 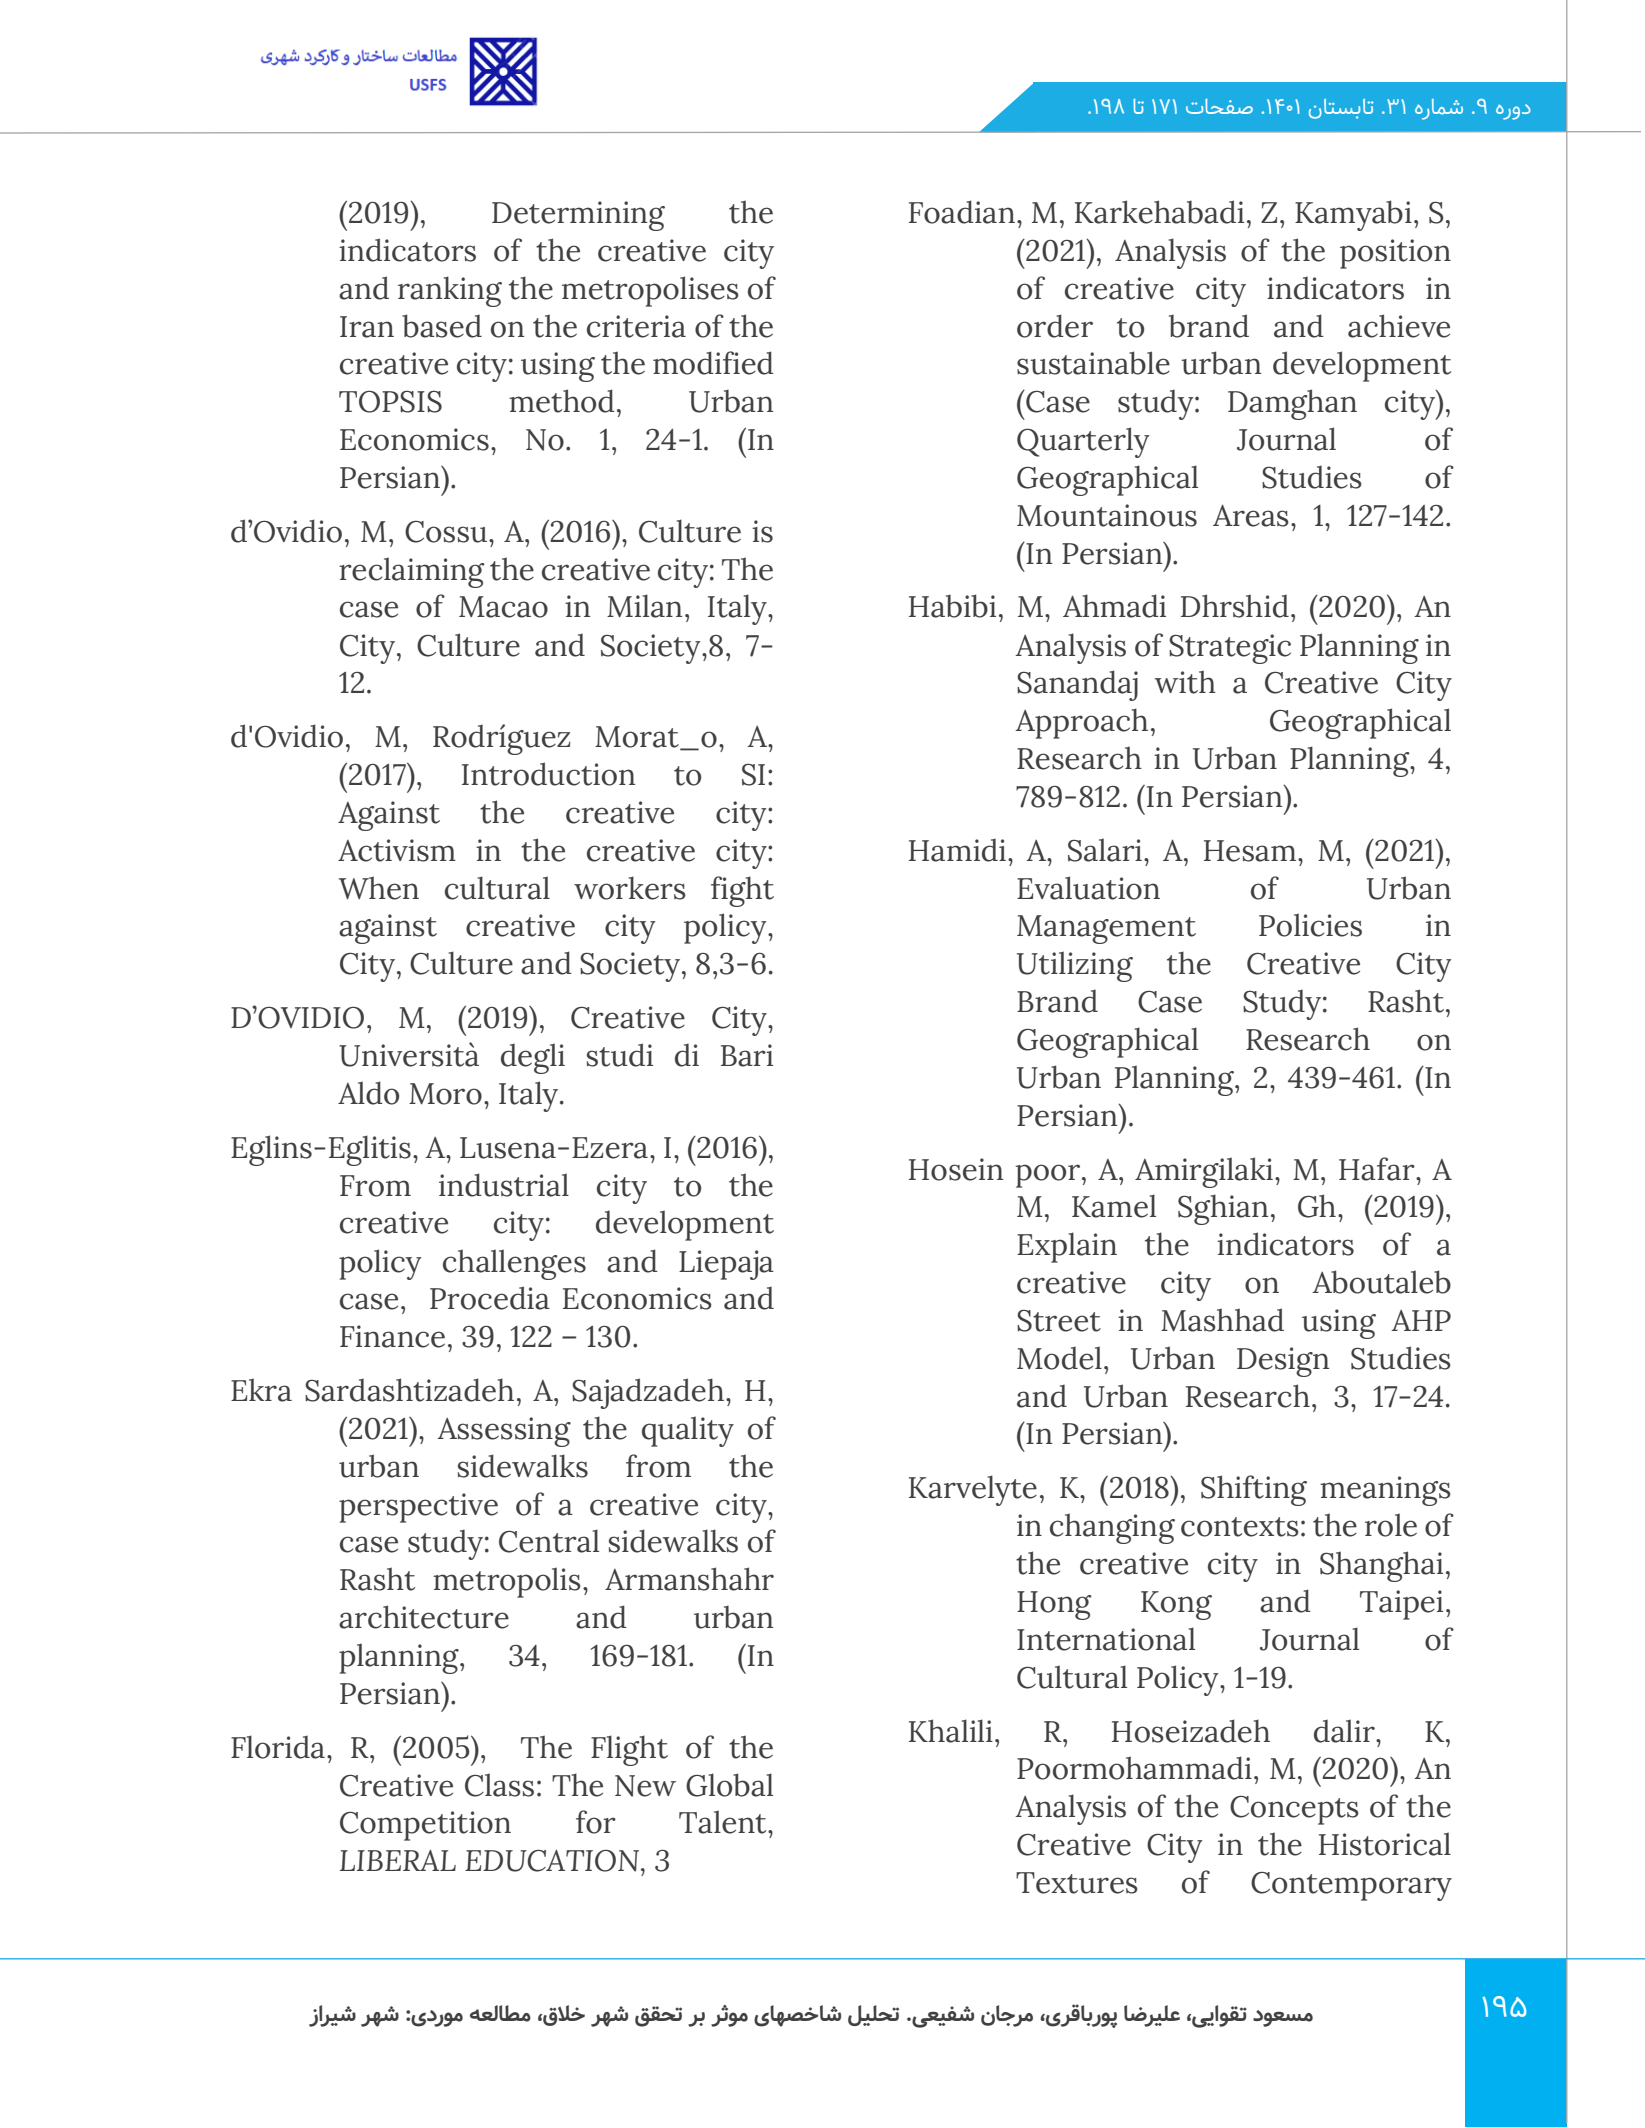 I want to click on Areas, so click(x=1251, y=516).
